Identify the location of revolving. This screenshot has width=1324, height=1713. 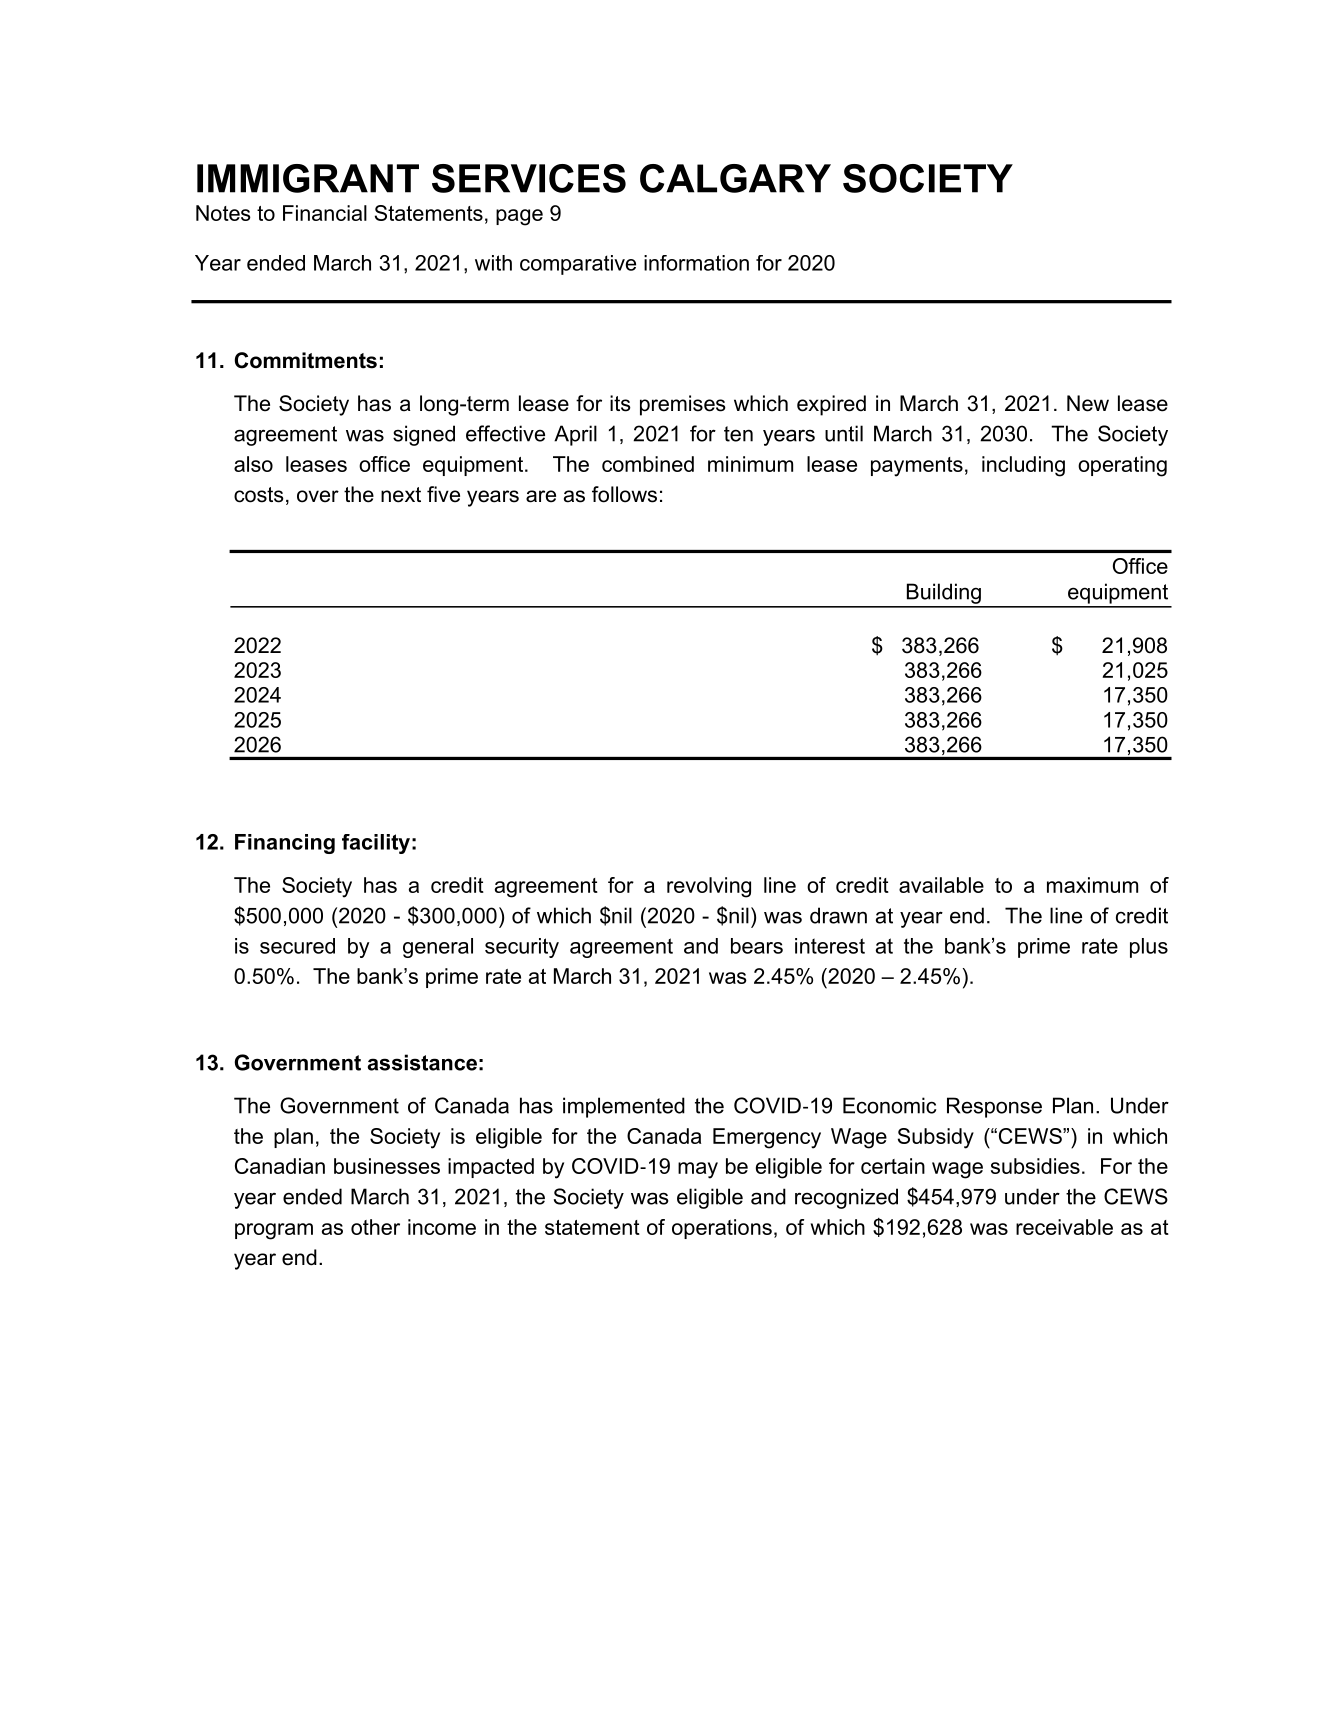
(709, 887).
